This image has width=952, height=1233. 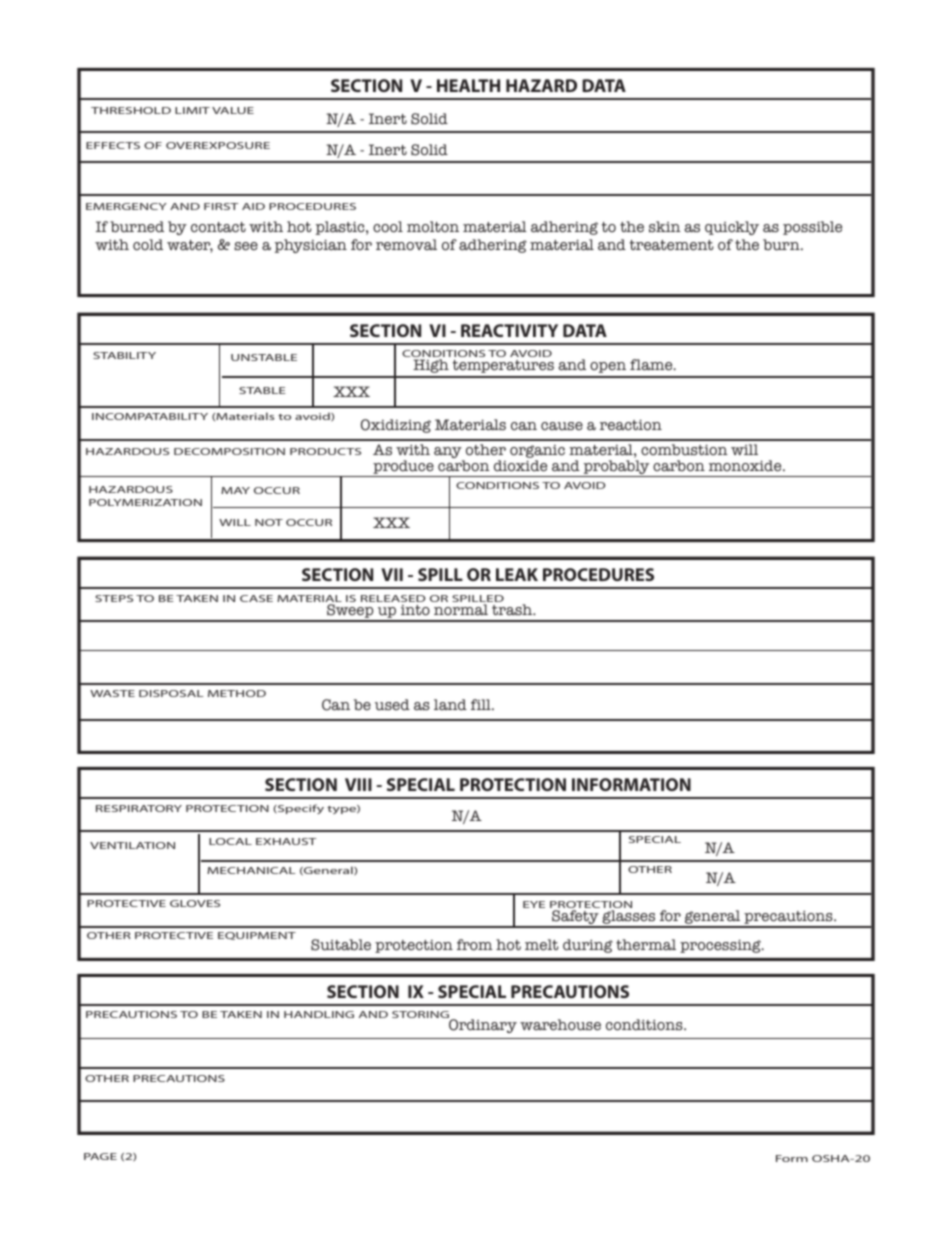 I want to click on HEALTH, so click(x=468, y=85).
